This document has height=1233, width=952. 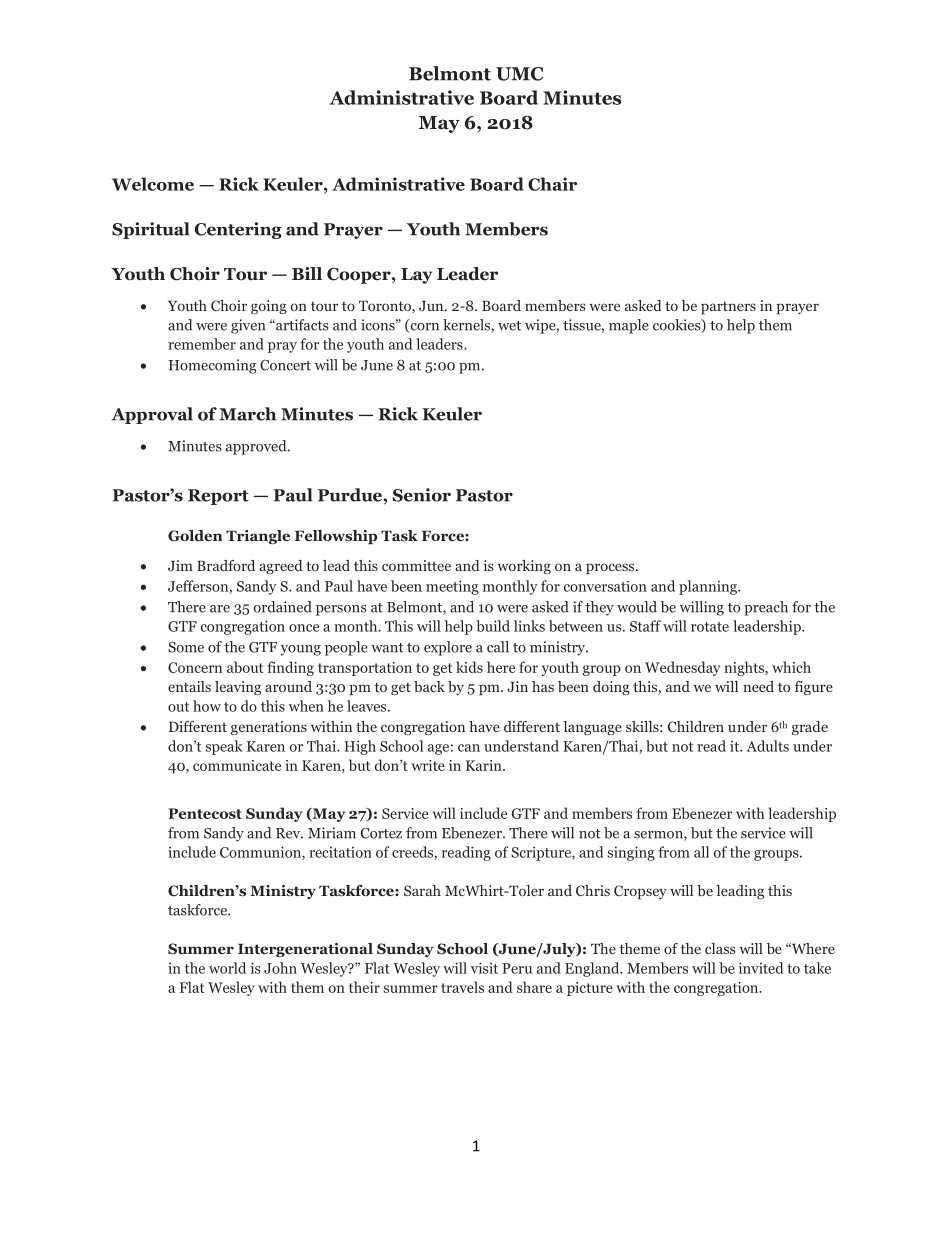 I want to click on partners, so click(x=728, y=307).
